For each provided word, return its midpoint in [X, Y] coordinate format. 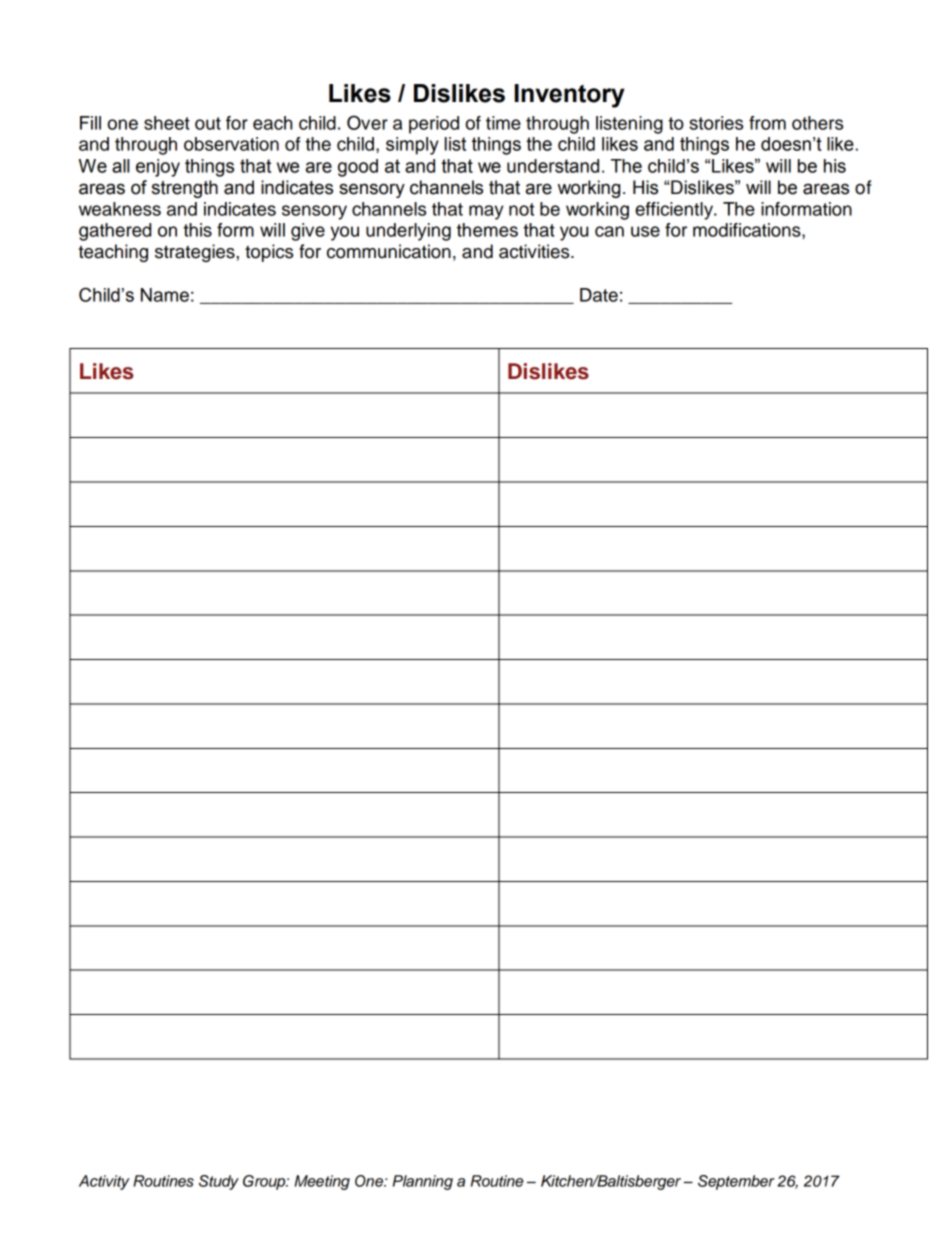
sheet [167, 123]
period [434, 125]
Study [219, 1182]
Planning [423, 1182]
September [736, 1182]
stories [716, 123]
